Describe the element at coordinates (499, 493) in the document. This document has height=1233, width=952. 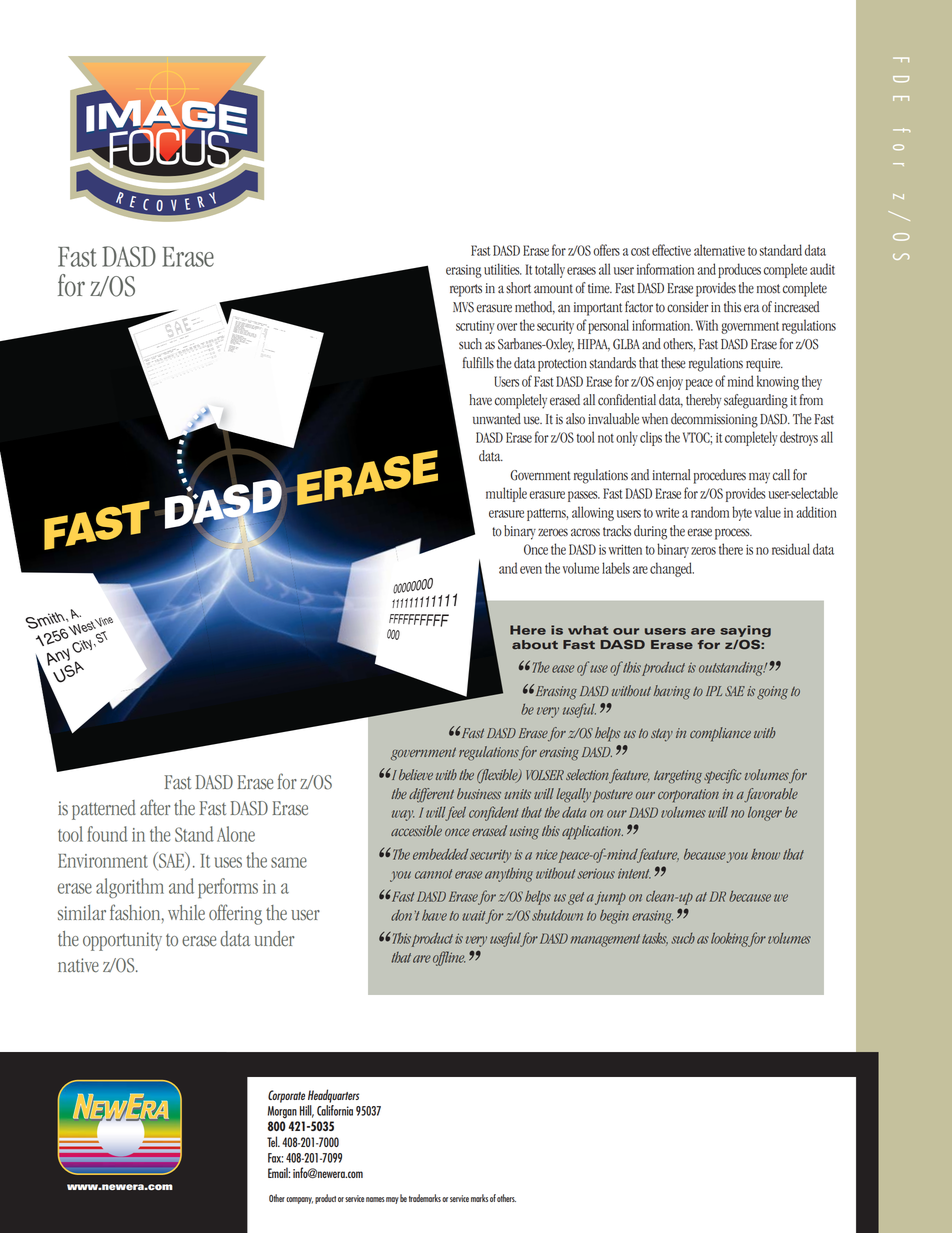
I see `multi` at that location.
